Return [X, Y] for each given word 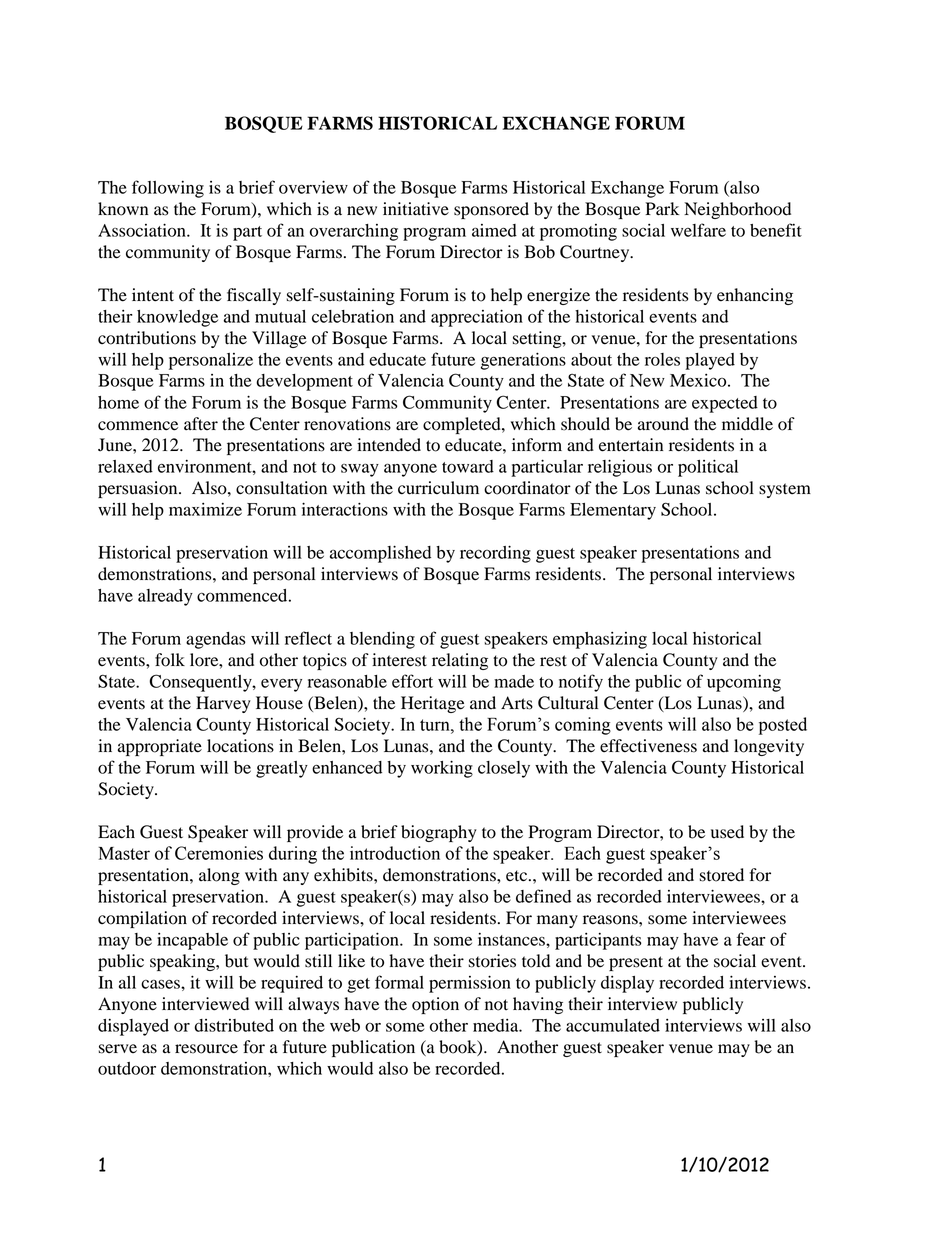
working [442, 769]
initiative [416, 209]
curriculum [438, 488]
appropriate [160, 747]
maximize [205, 509]
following [168, 189]
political [708, 468]
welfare [698, 230]
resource [206, 1049]
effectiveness [648, 746]
